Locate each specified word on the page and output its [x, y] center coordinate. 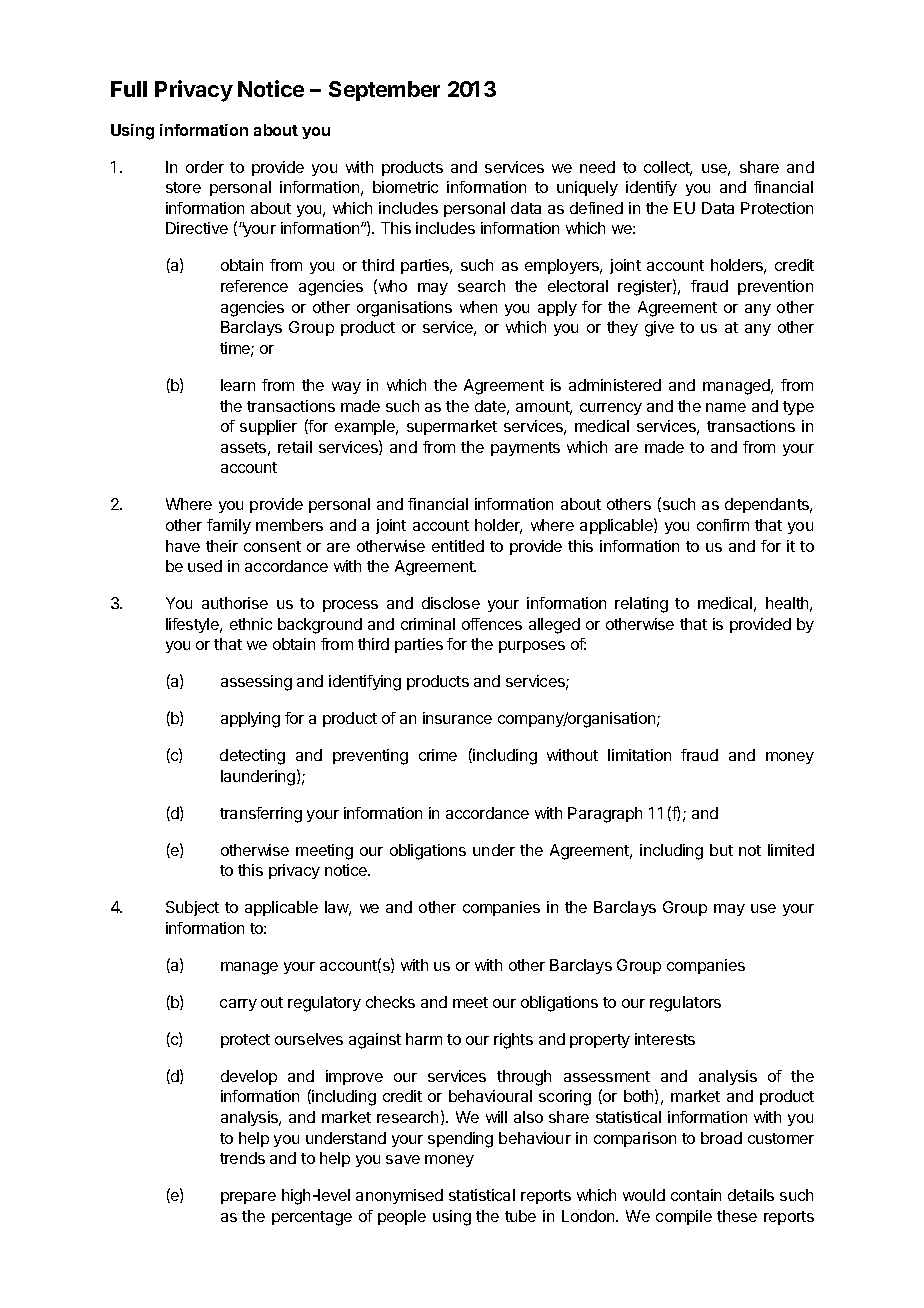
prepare [248, 1198]
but [721, 850]
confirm [723, 525]
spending [460, 1140]
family [229, 526]
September [384, 91]
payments [525, 449]
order [205, 167]
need [597, 167]
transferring [261, 815]
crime [438, 755]
